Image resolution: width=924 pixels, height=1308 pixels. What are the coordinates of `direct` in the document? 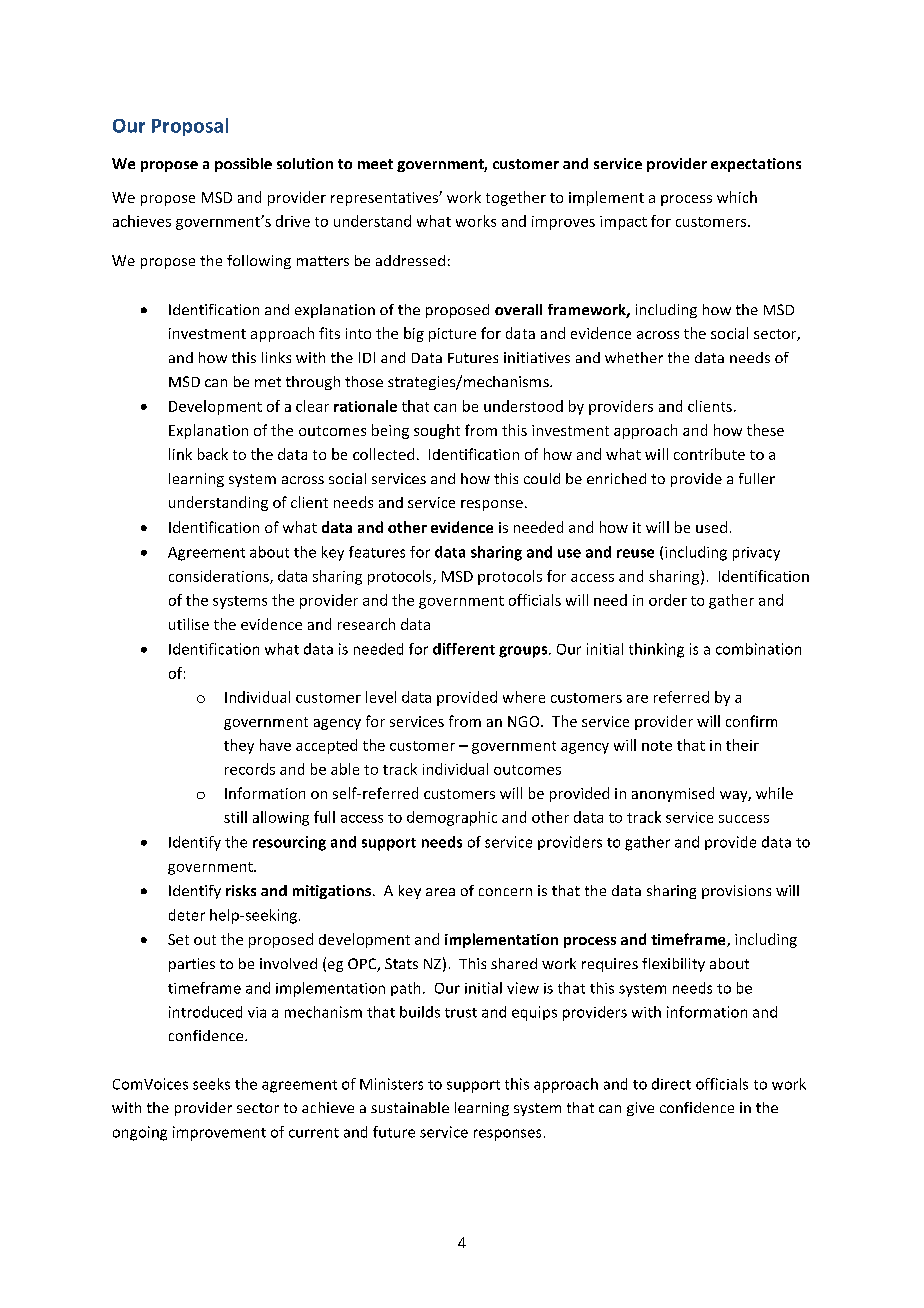 It's located at (671, 1084).
